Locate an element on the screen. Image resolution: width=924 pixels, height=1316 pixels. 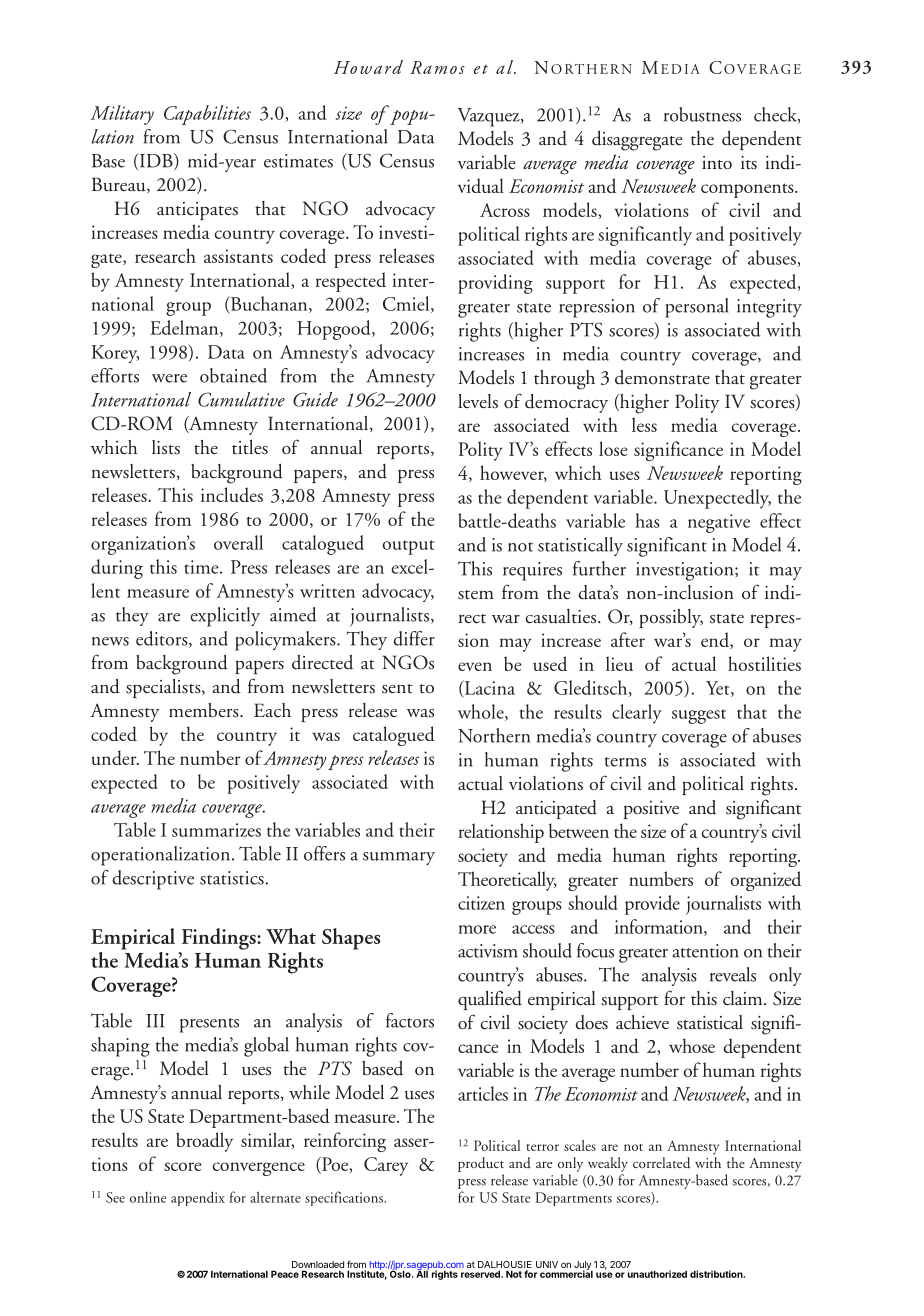
appendix is located at coordinates (198, 1198).
